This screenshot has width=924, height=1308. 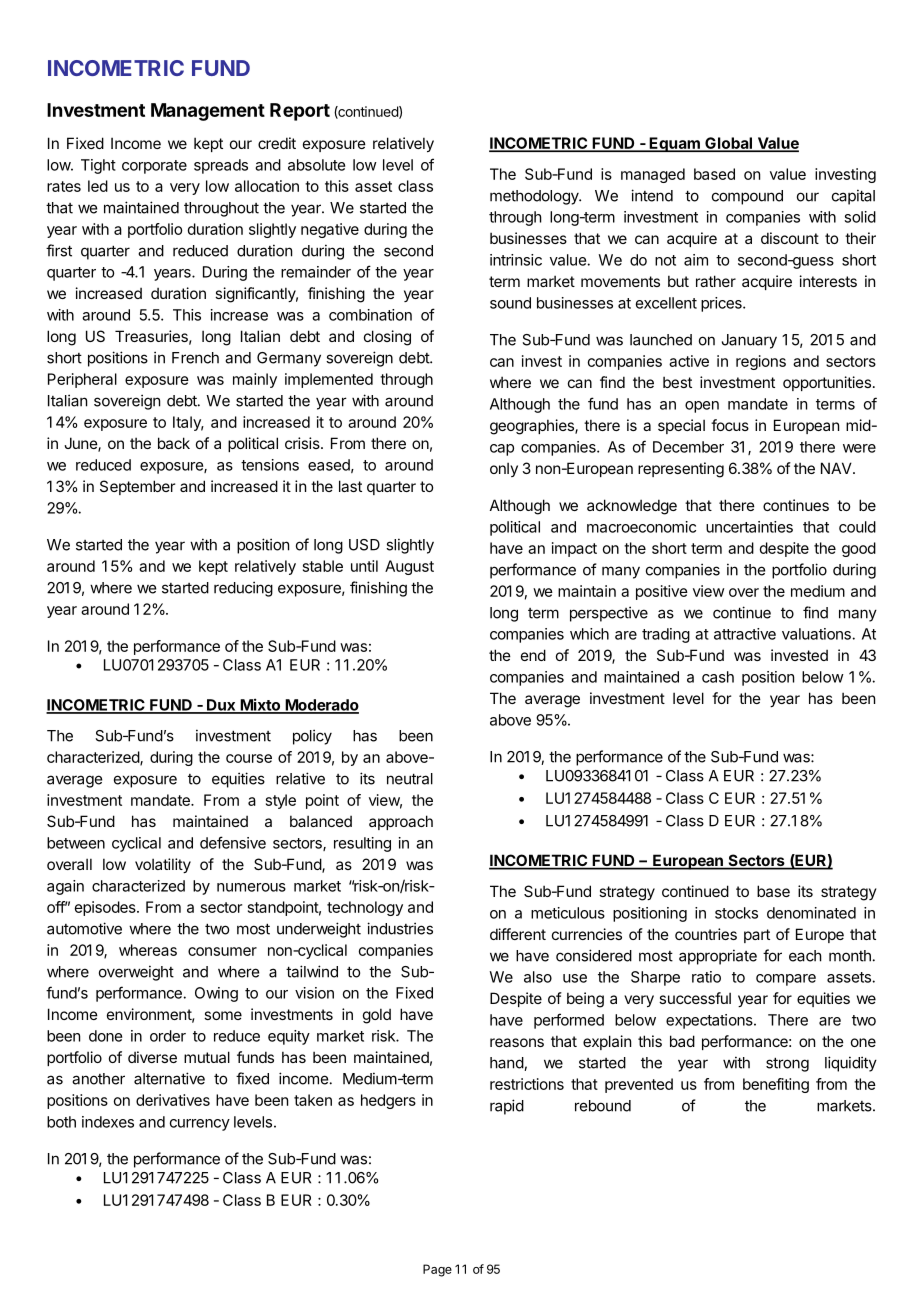 What do you see at coordinates (504, 469) in the screenshot?
I see `only` at bounding box center [504, 469].
